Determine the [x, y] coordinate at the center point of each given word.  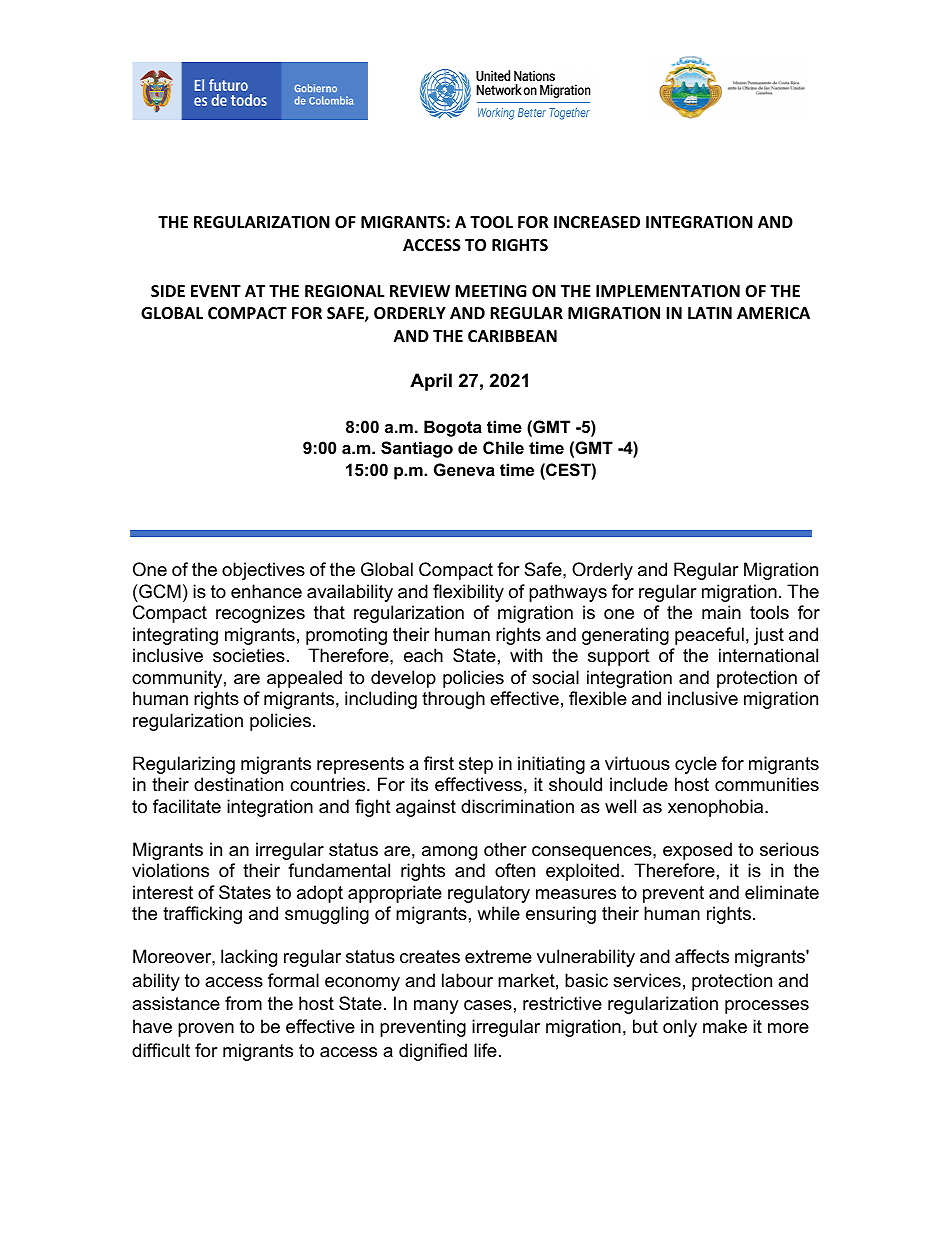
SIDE [168, 291]
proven [206, 1030]
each [423, 655]
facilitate [187, 806]
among [449, 853]
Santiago [417, 449]
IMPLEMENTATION [668, 291]
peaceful [709, 636]
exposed [697, 851]
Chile [503, 447]
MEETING [491, 291]
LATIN [710, 313]
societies [249, 655]
